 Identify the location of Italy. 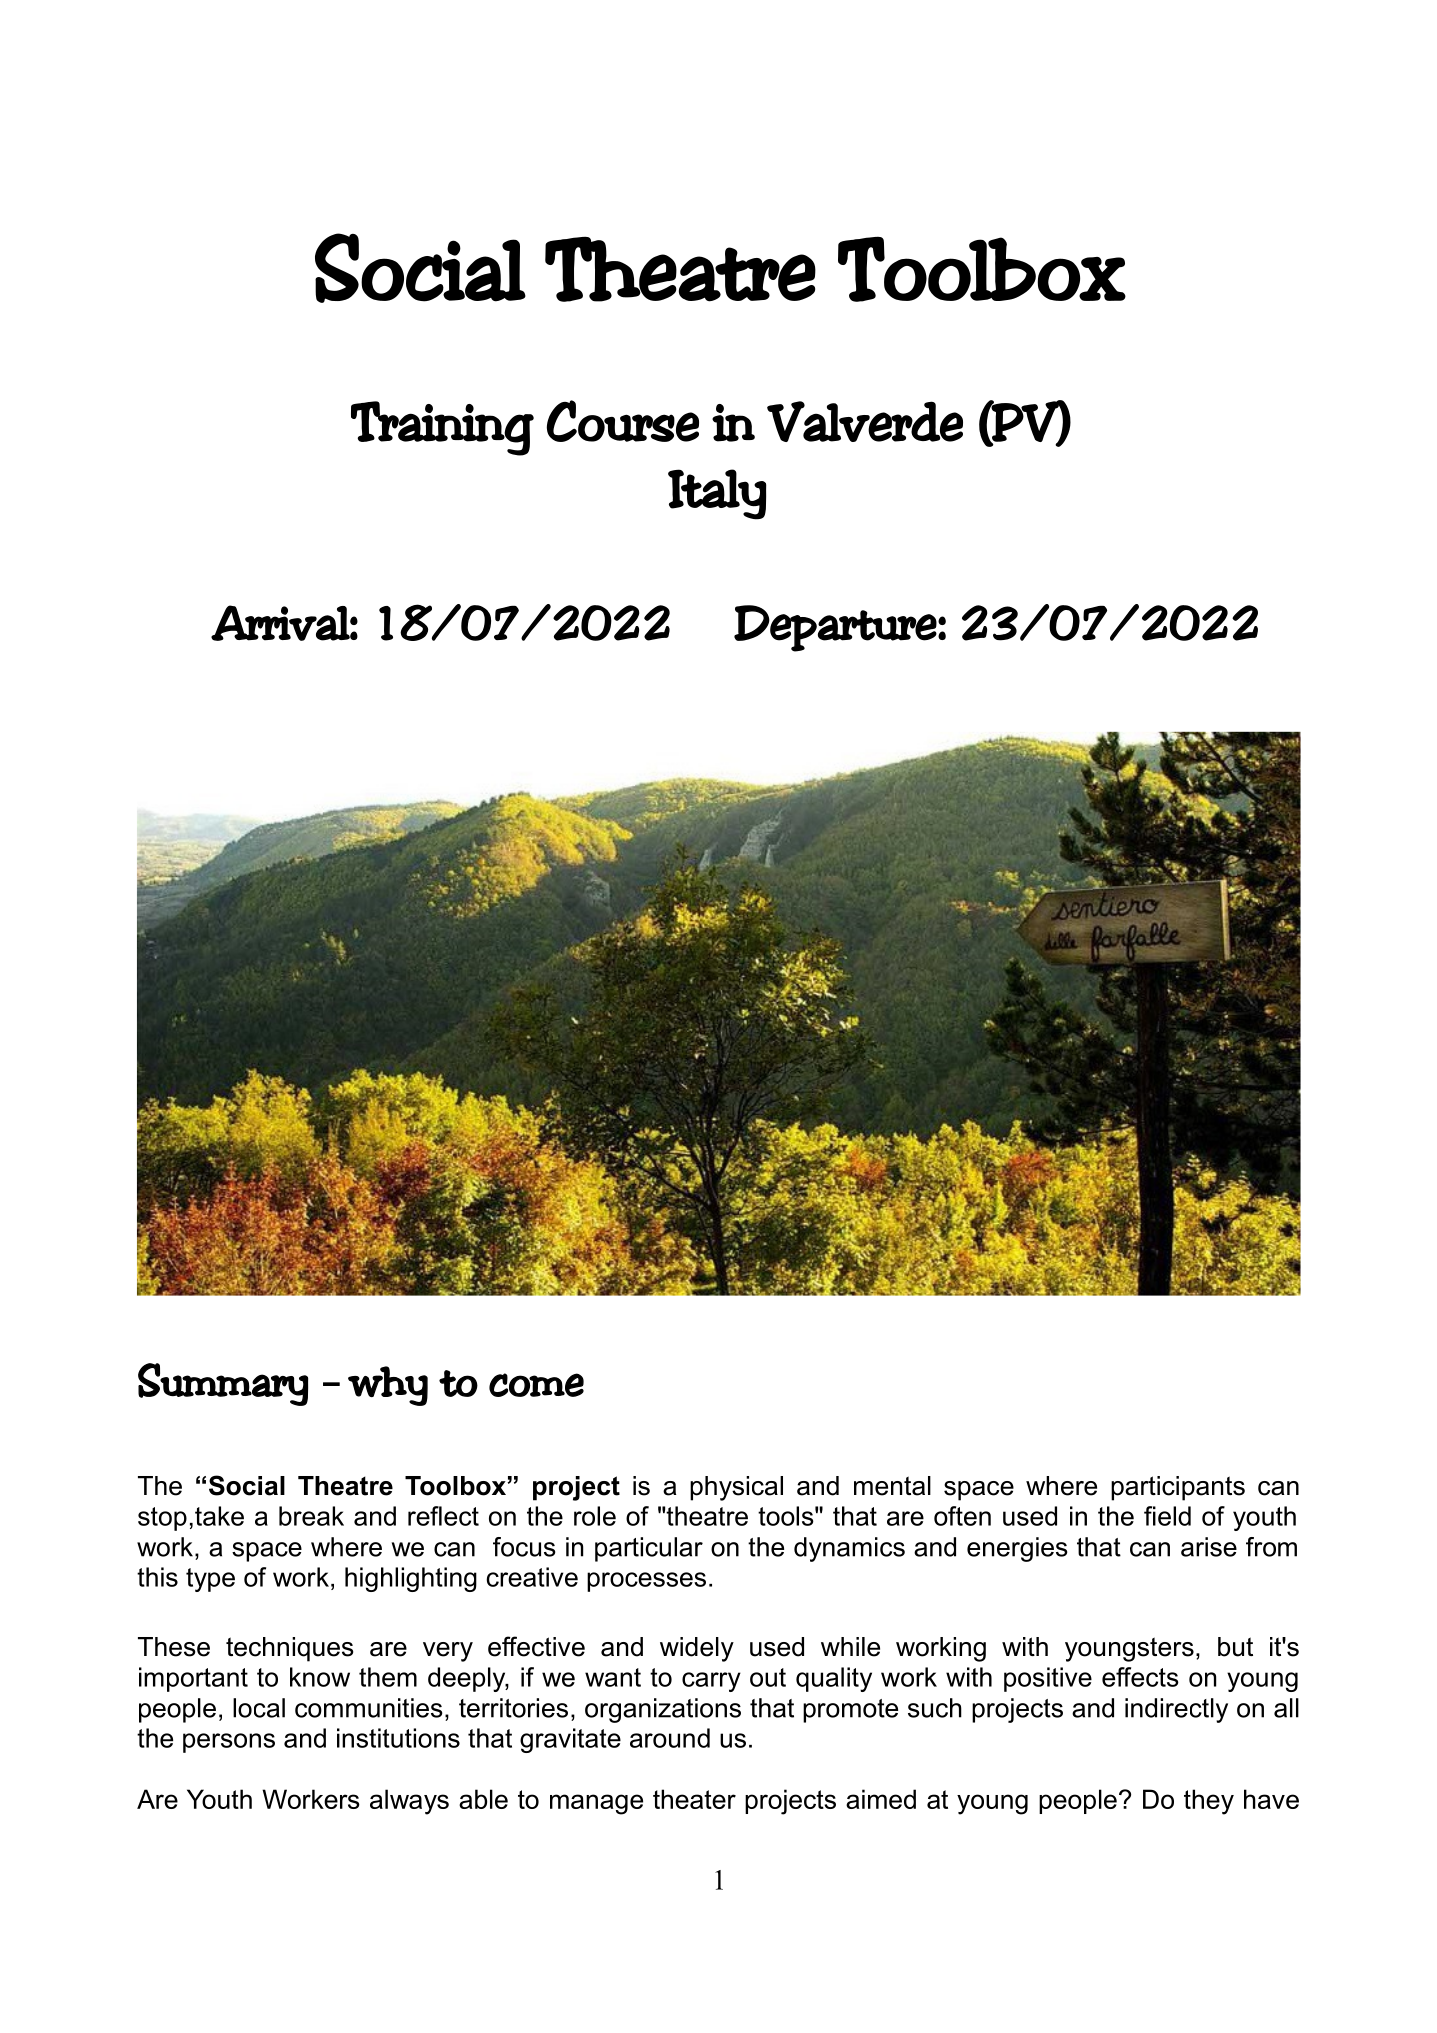
(717, 494).
